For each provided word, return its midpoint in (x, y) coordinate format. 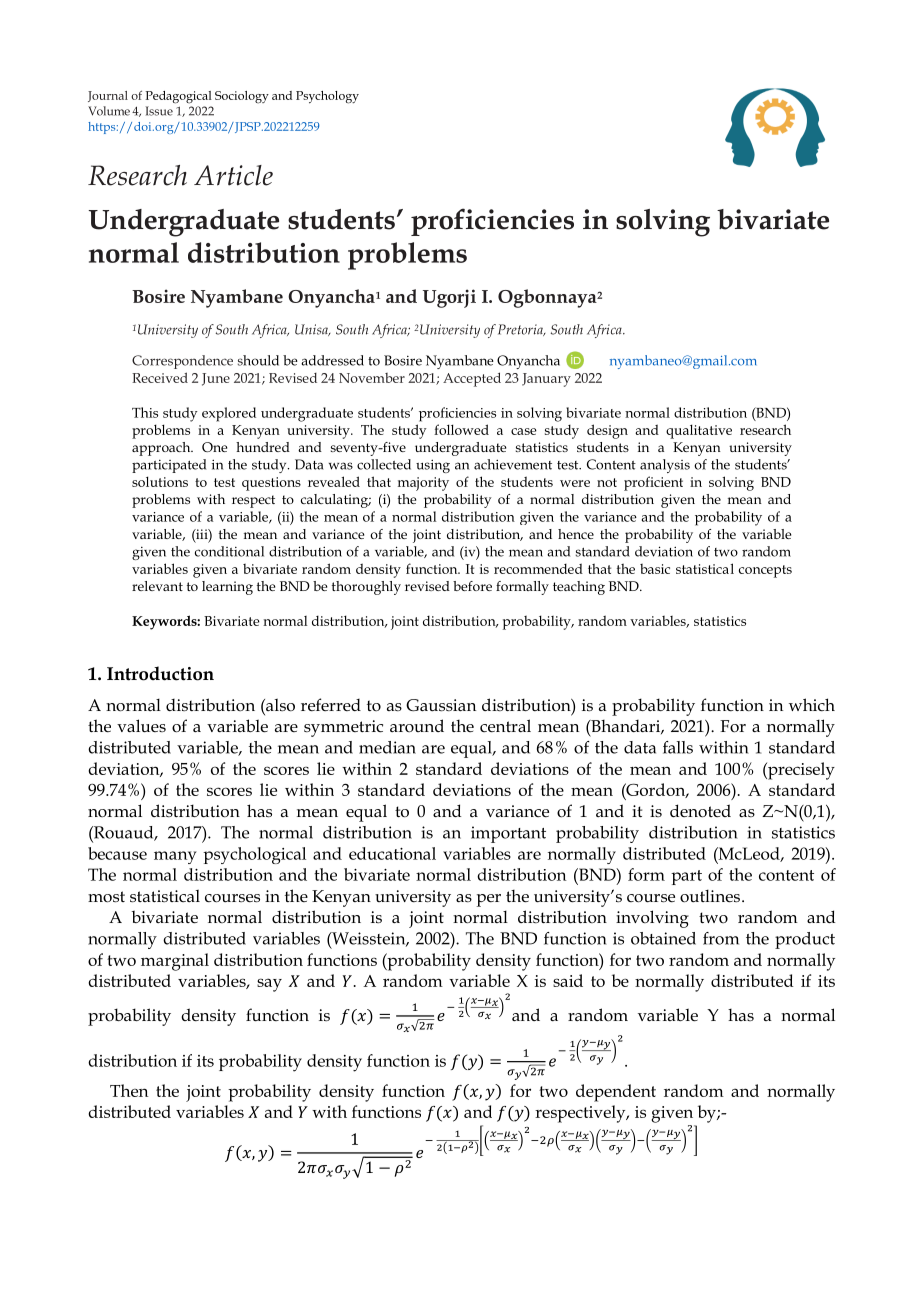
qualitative (699, 431)
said (568, 980)
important (508, 834)
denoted (700, 811)
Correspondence (182, 362)
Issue (159, 111)
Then (129, 1090)
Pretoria (521, 330)
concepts (765, 571)
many (175, 857)
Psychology (327, 97)
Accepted (472, 379)
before (472, 586)
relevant (157, 586)
